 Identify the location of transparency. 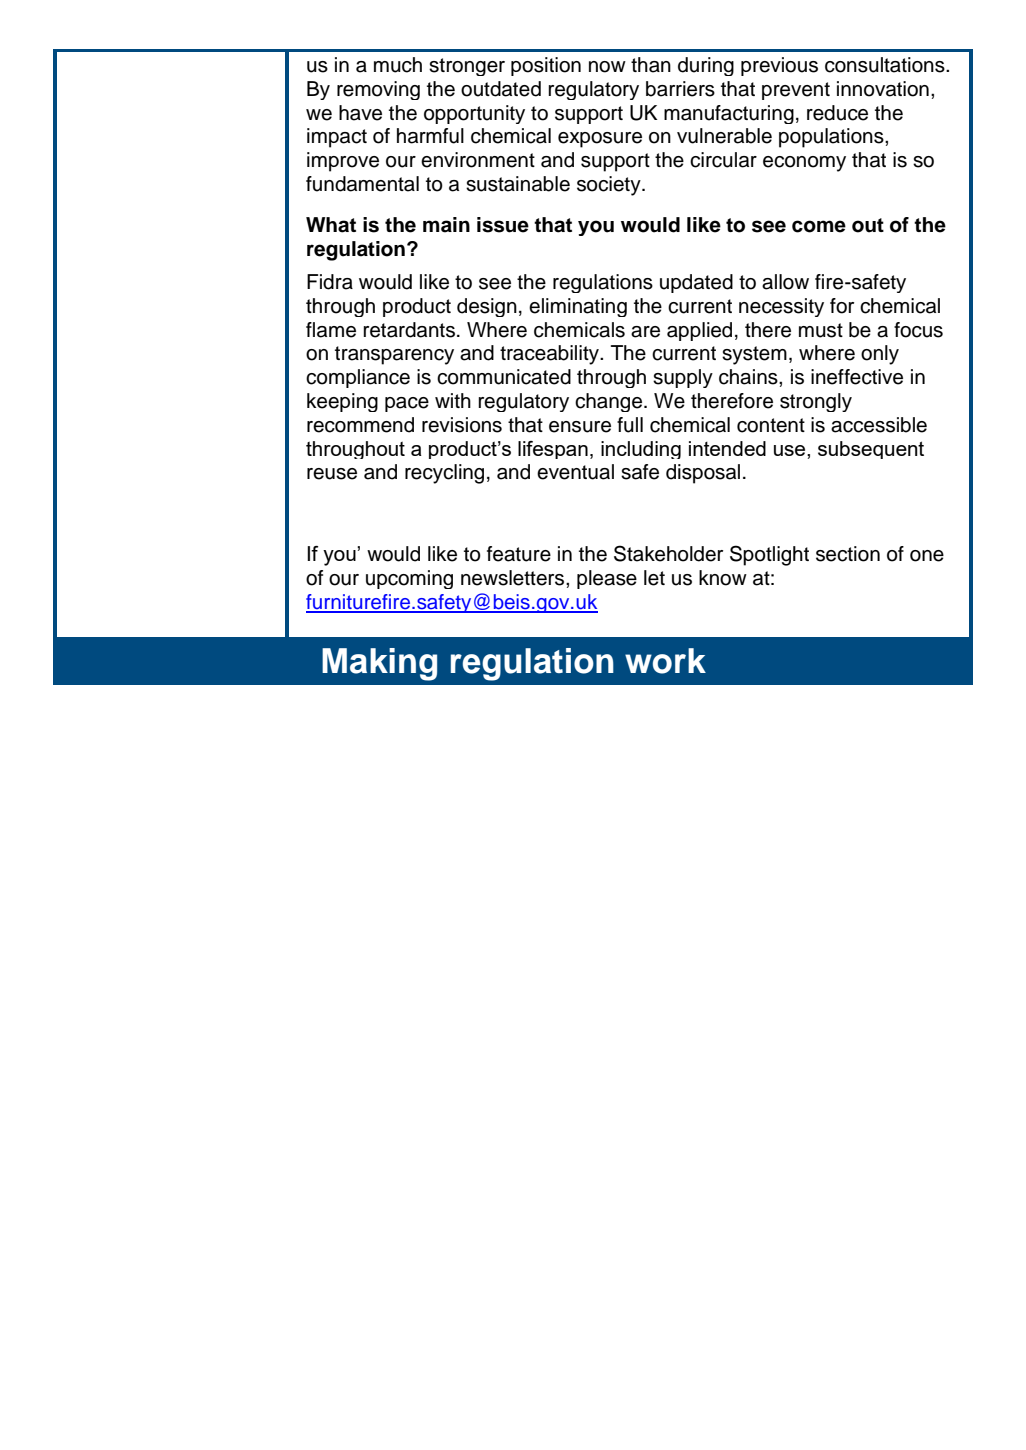
(394, 355).
